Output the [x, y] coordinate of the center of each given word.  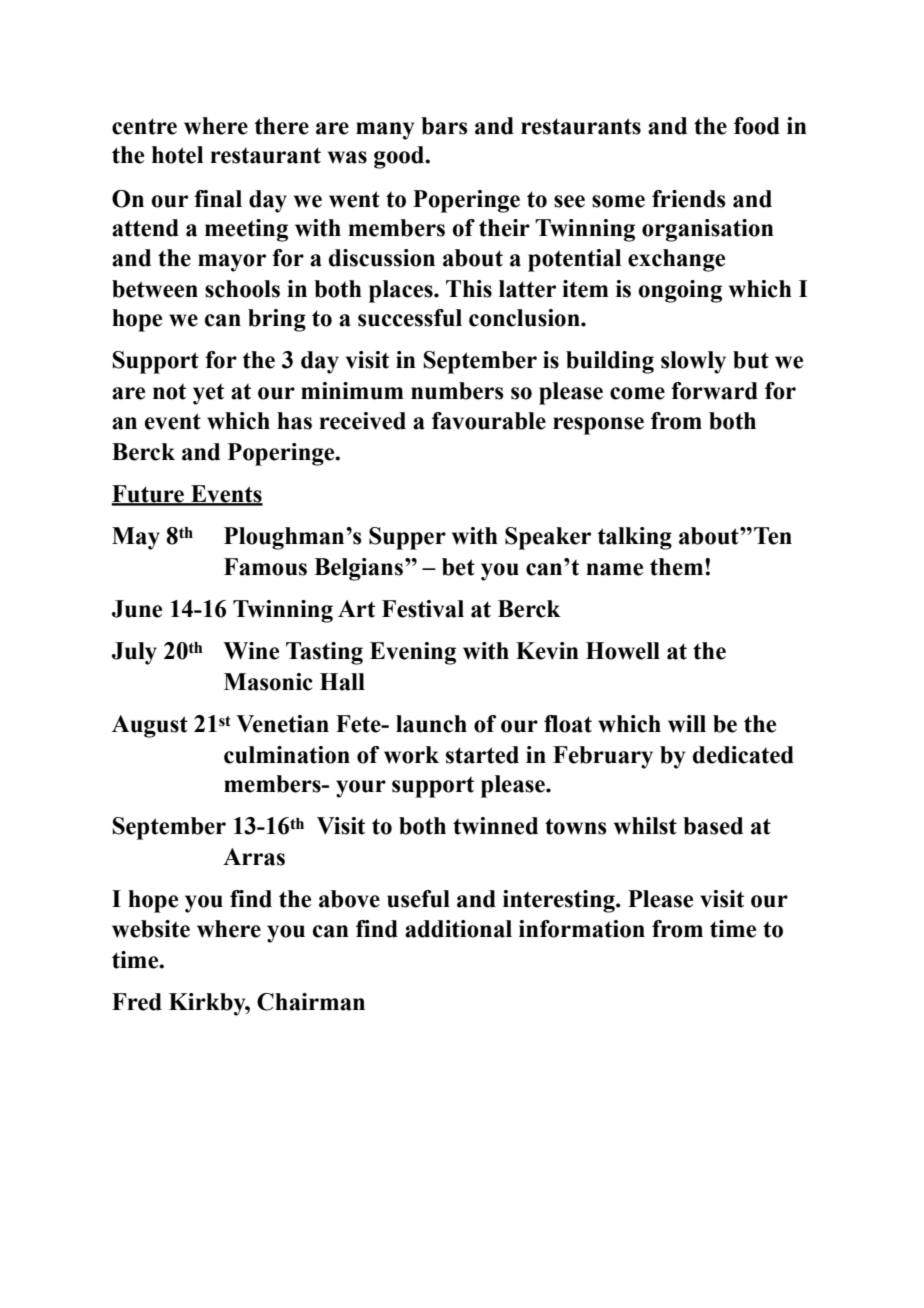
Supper [407, 538]
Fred [137, 1002]
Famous [265, 567]
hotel [177, 155]
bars [444, 126]
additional [458, 929]
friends [689, 199]
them [678, 567]
